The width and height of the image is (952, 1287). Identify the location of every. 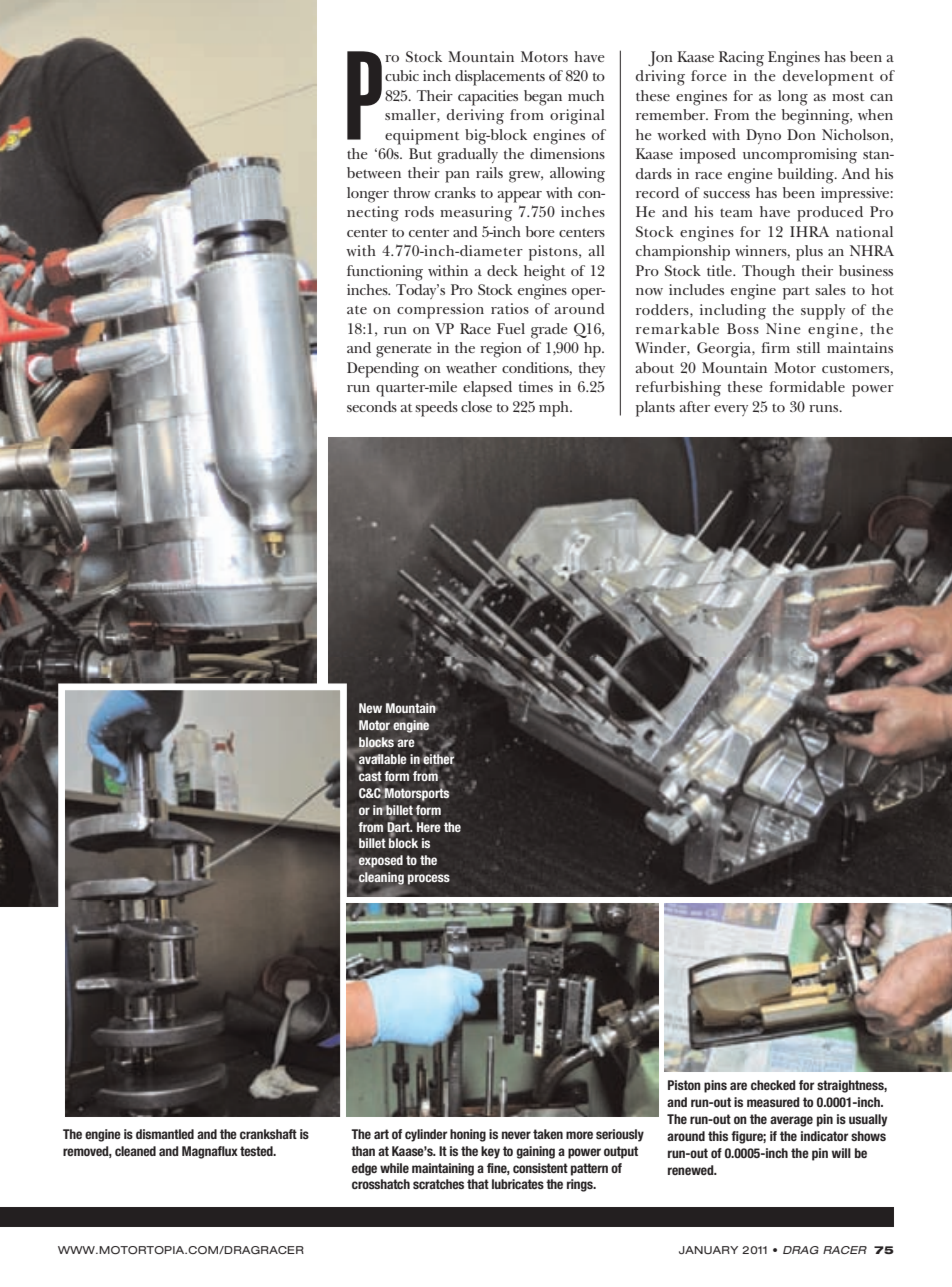
(731, 410).
